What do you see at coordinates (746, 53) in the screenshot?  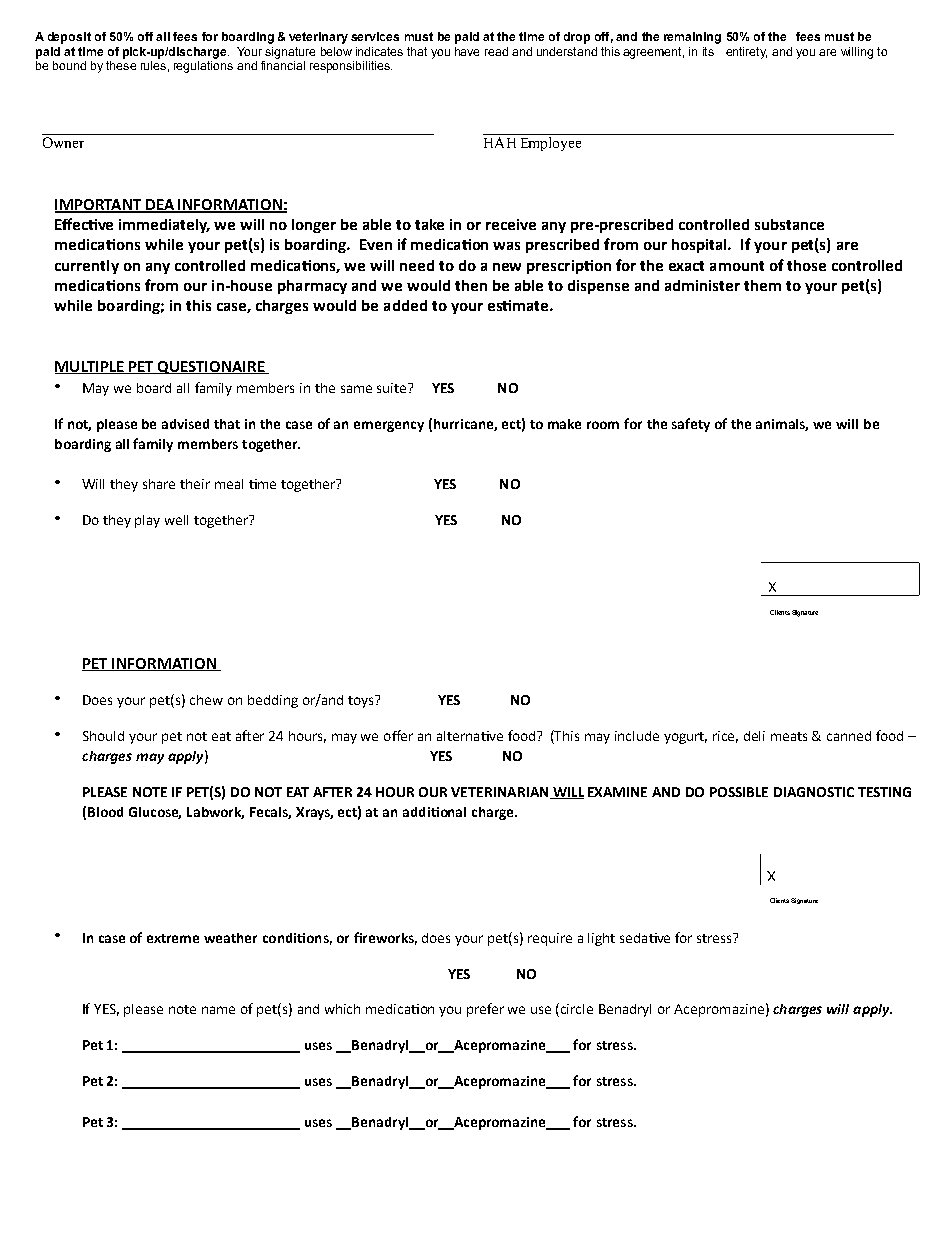 I see `entirety` at bounding box center [746, 53].
